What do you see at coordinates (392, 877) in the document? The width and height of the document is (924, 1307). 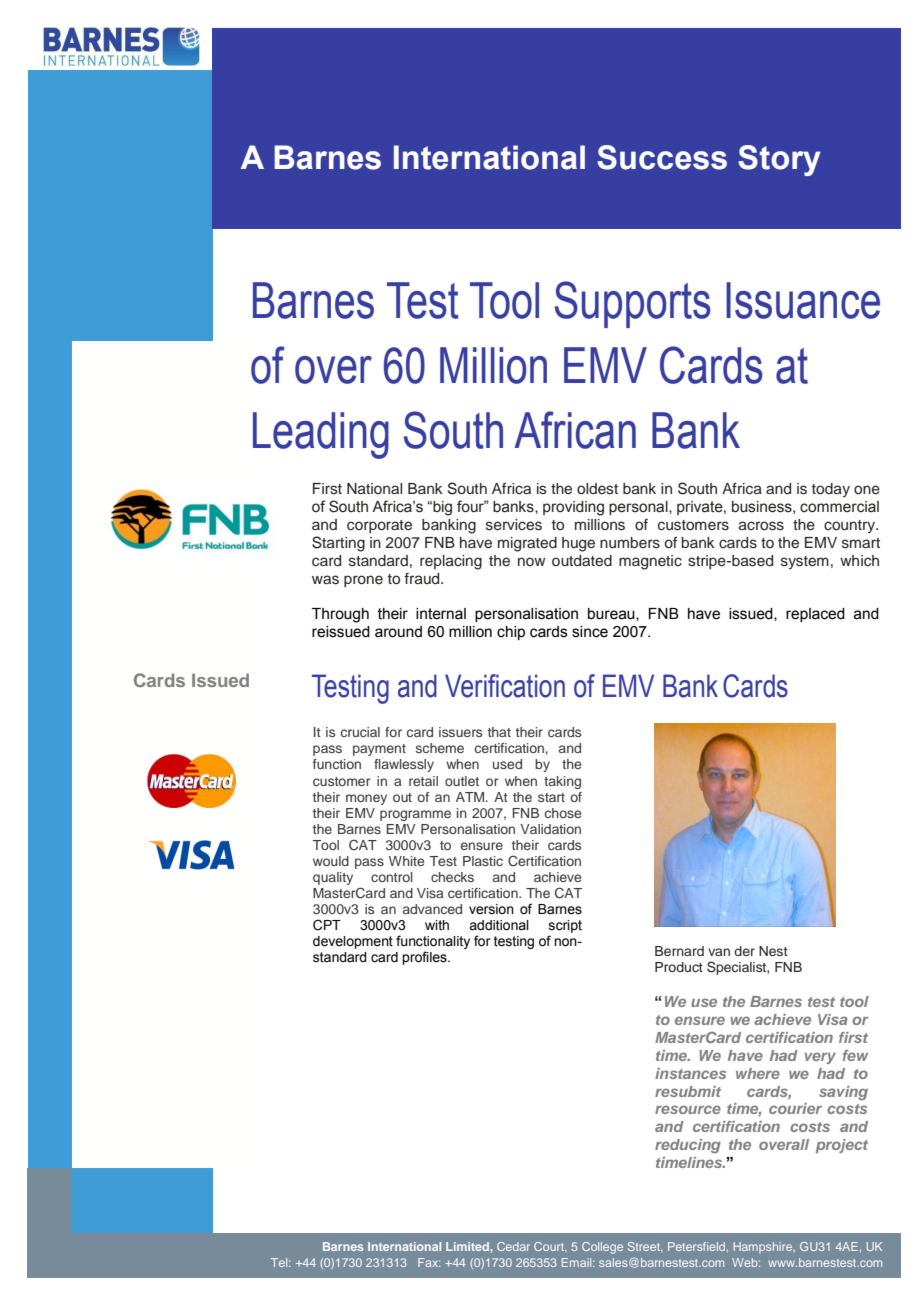 I see `control` at bounding box center [392, 877].
